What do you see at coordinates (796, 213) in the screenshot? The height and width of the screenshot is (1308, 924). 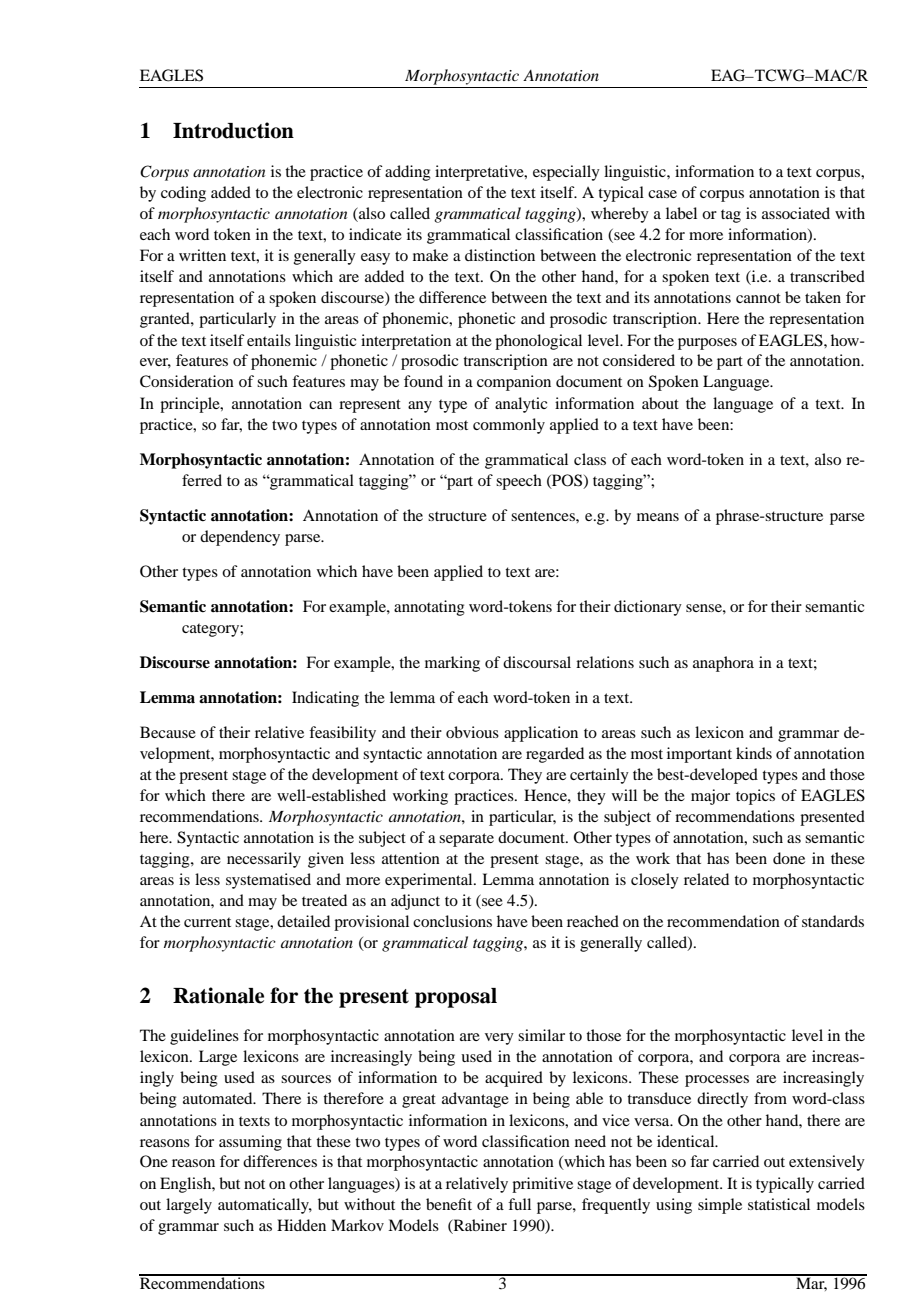 I see `associated` at bounding box center [796, 213].
